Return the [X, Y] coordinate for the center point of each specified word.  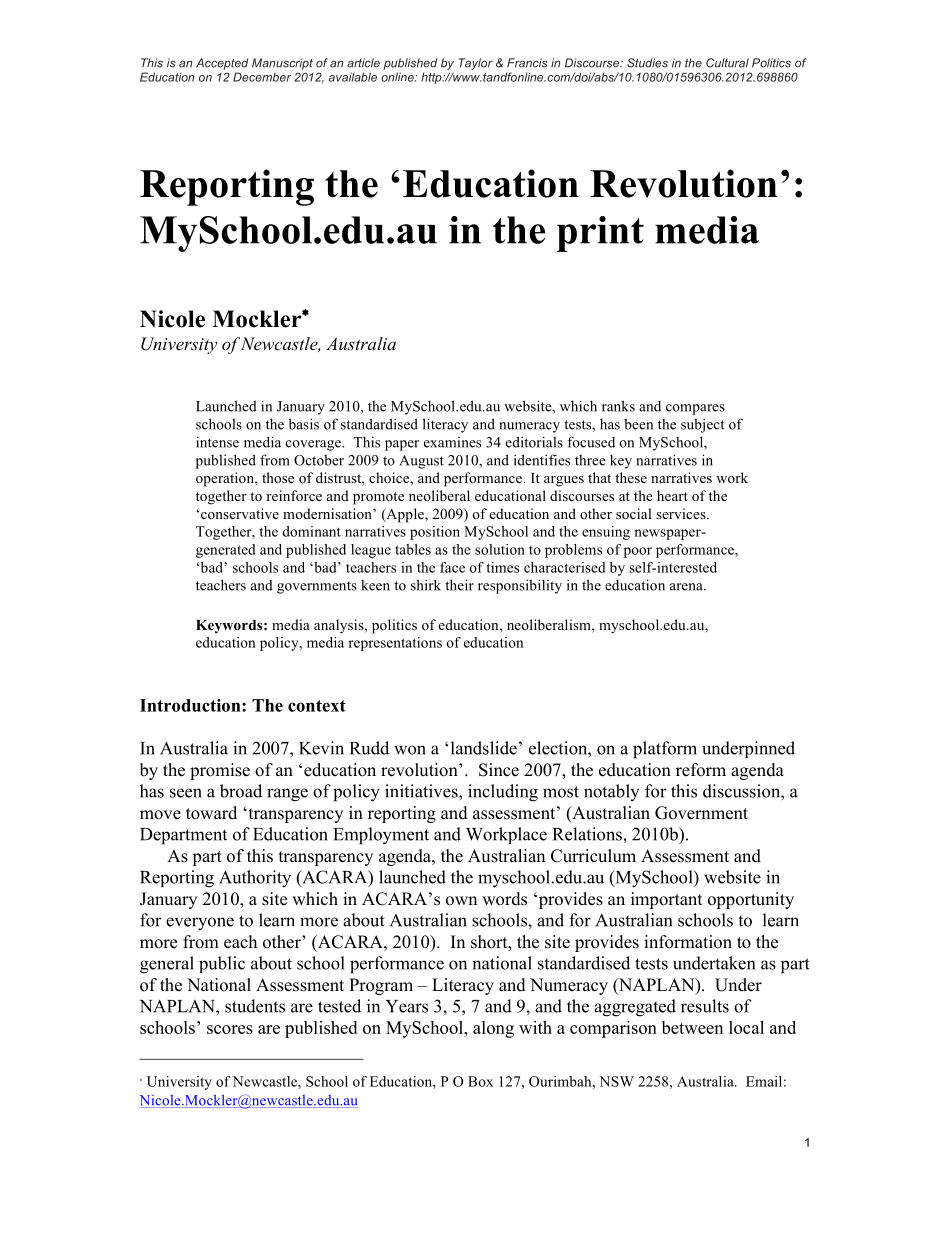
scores [230, 1029]
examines [452, 442]
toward [211, 813]
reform [701, 770]
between [692, 1027]
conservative [240, 513]
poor [638, 552]
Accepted [222, 64]
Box [480, 1081]
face [452, 567]
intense [217, 442]
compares [695, 409]
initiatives [422, 791]
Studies [647, 63]
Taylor [476, 64]
